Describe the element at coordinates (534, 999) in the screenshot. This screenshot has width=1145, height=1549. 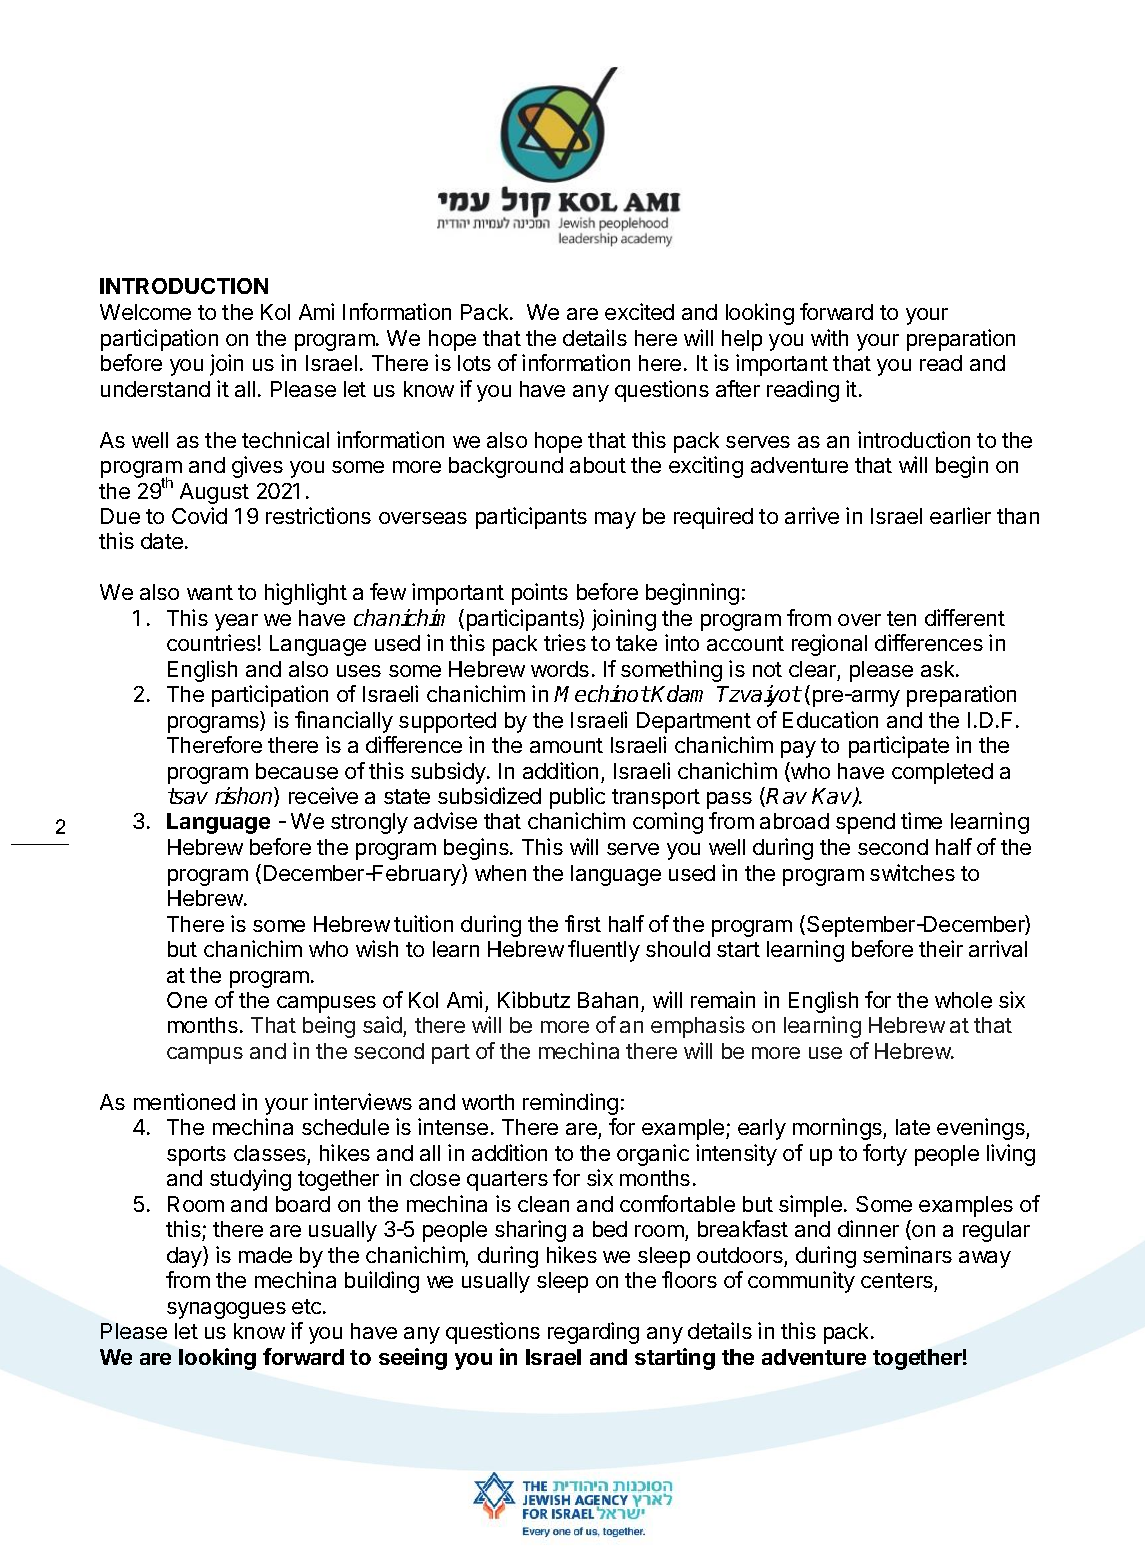
I see `Kibbutz` at that location.
